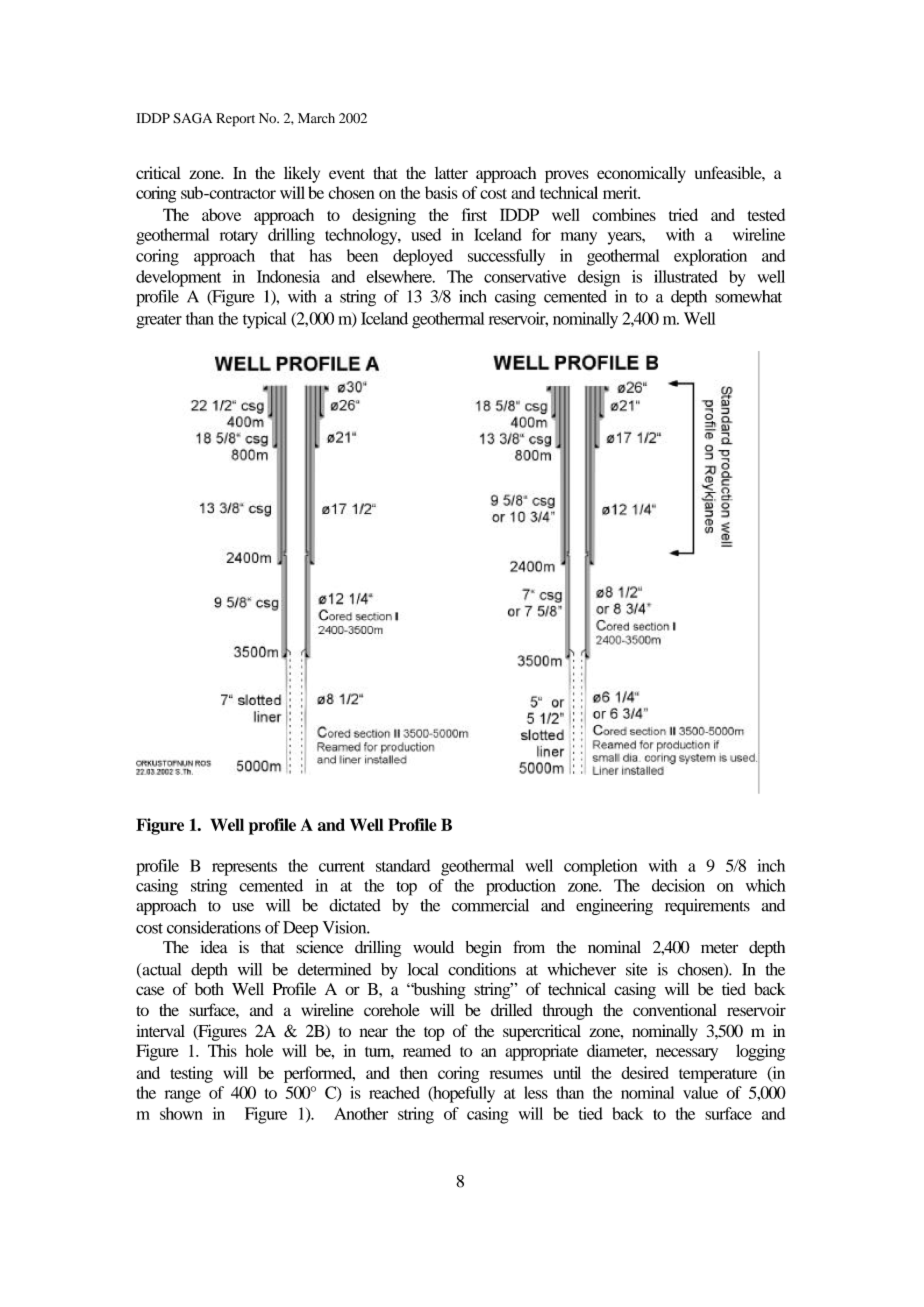 The width and height of the screenshot is (924, 1307). What do you see at coordinates (451, 173) in the screenshot?
I see `latter` at bounding box center [451, 173].
